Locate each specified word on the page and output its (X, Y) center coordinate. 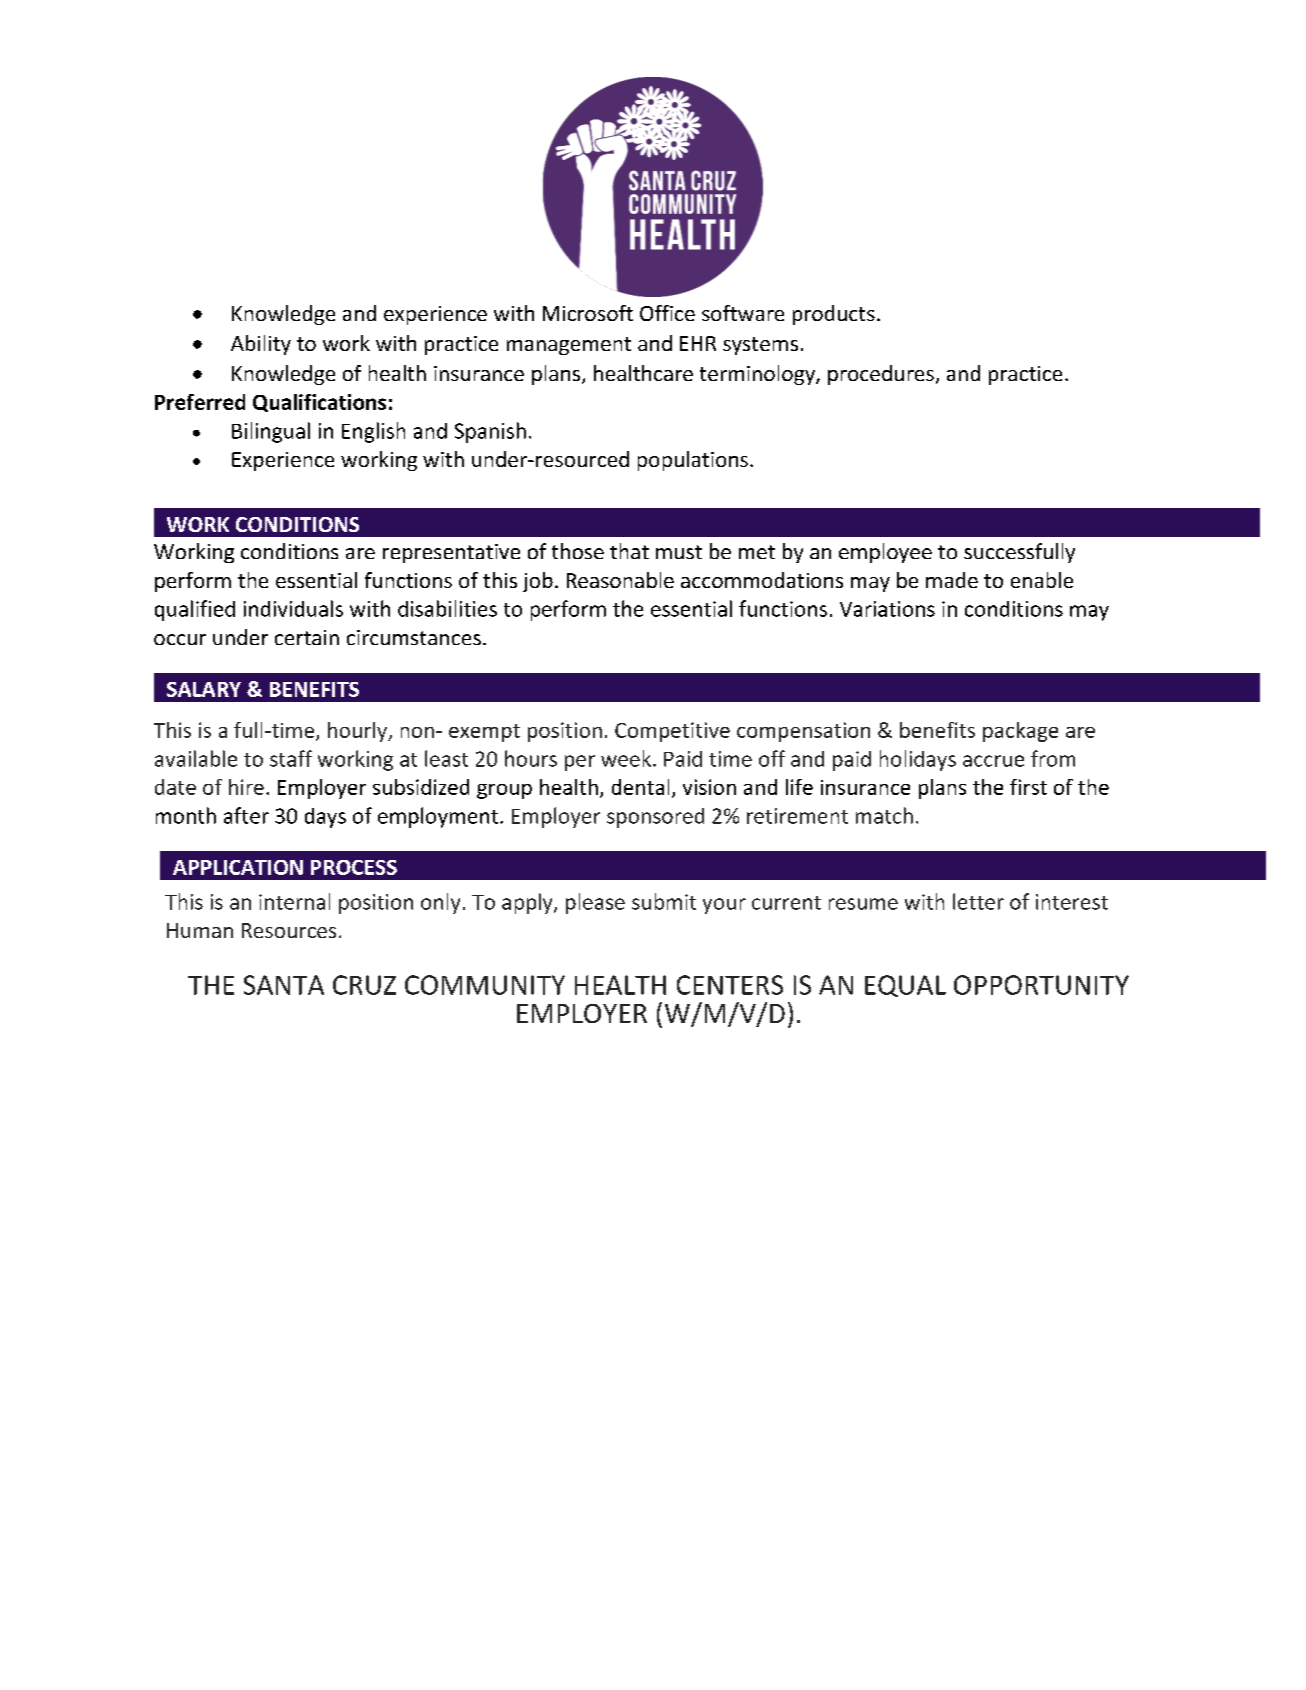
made (952, 580)
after (246, 815)
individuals (293, 608)
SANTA (284, 985)
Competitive (672, 732)
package (1020, 732)
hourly (358, 732)
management (569, 346)
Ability (261, 345)
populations (693, 461)
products (834, 315)
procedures (881, 375)
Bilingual (271, 432)
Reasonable (620, 580)
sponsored (655, 818)
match (884, 815)
